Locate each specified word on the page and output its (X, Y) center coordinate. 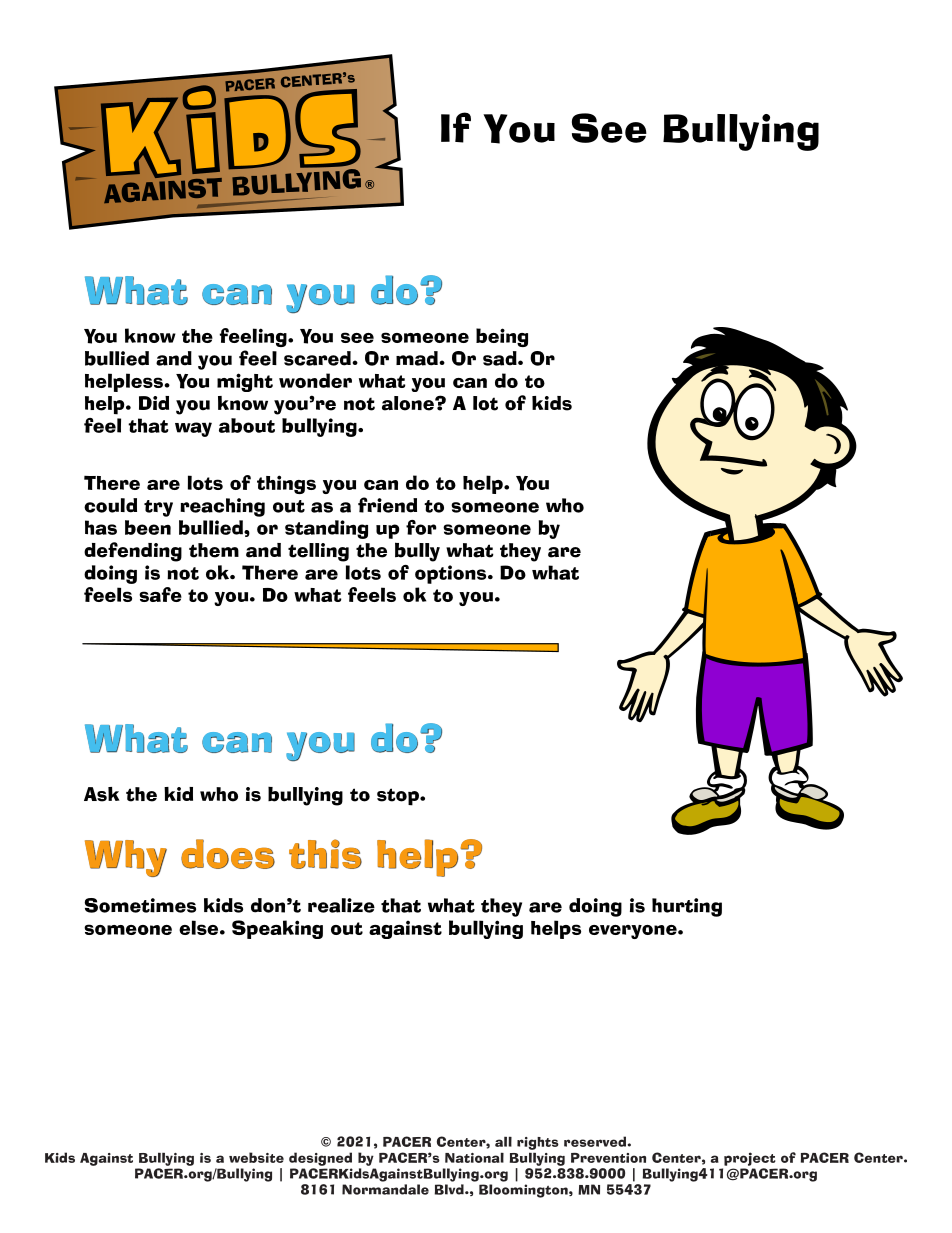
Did (154, 403)
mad (418, 358)
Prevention (608, 1158)
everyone (634, 932)
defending (133, 552)
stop (399, 797)
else (200, 927)
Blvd (450, 1189)
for (421, 527)
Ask (102, 794)
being (502, 337)
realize (341, 905)
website (256, 1157)
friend (387, 505)
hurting (687, 907)
